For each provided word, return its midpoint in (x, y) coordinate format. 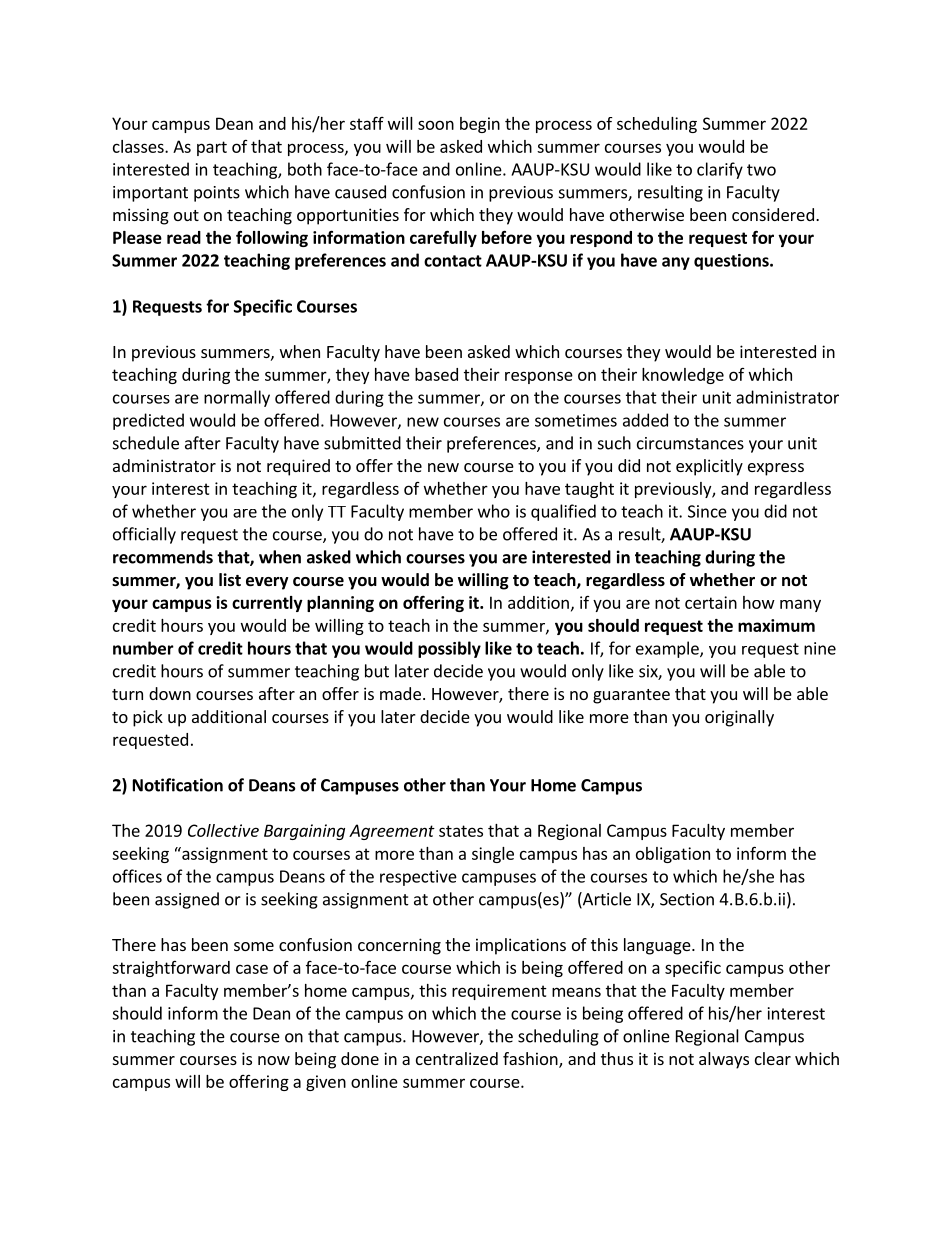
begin (480, 125)
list (230, 580)
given (326, 1083)
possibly (449, 649)
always (724, 1060)
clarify (720, 170)
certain (711, 602)
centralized (457, 1058)
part (212, 148)
